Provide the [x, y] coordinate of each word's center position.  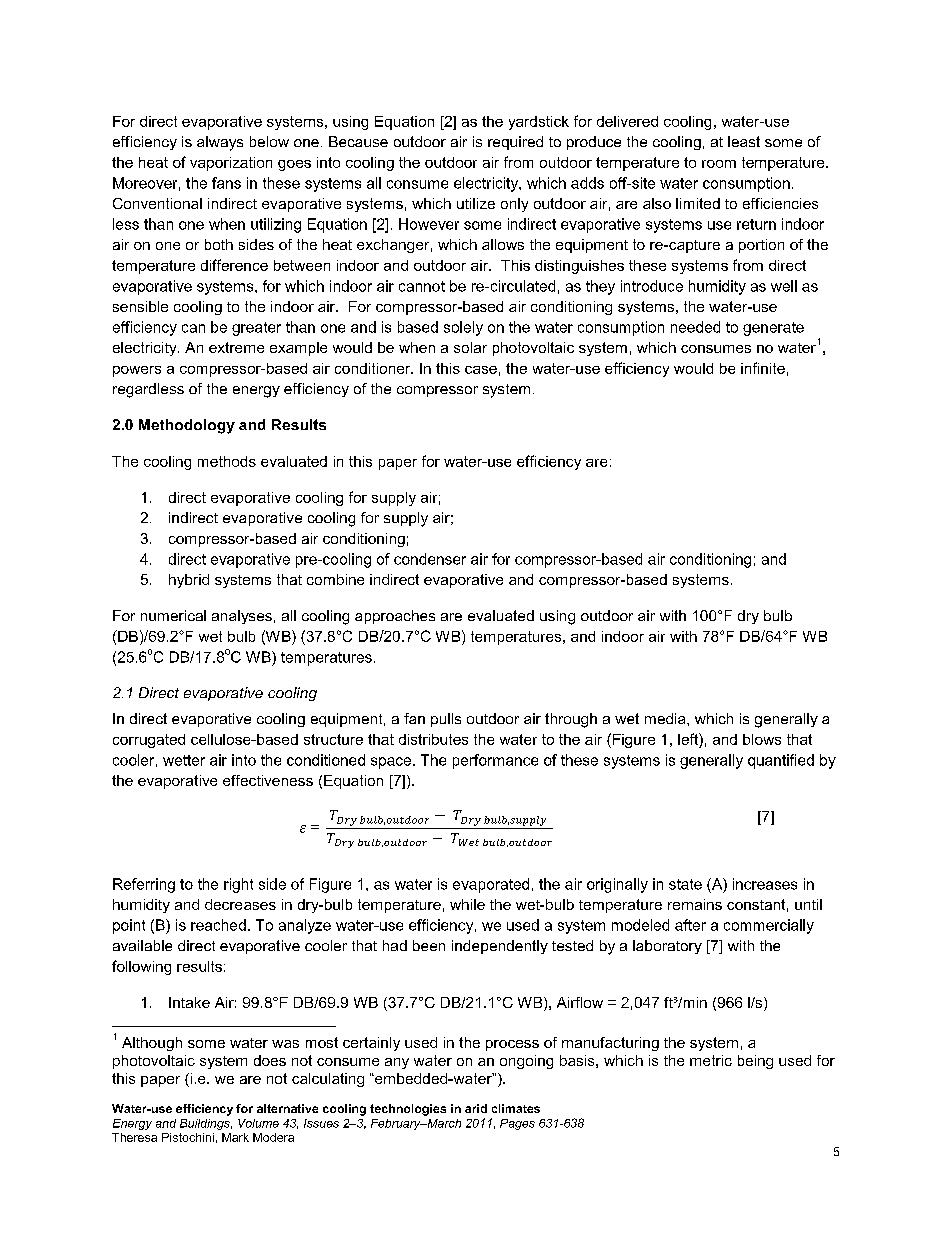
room [719, 164]
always [220, 143]
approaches [395, 617]
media [666, 718]
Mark [235, 1137]
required [515, 143]
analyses [242, 617]
